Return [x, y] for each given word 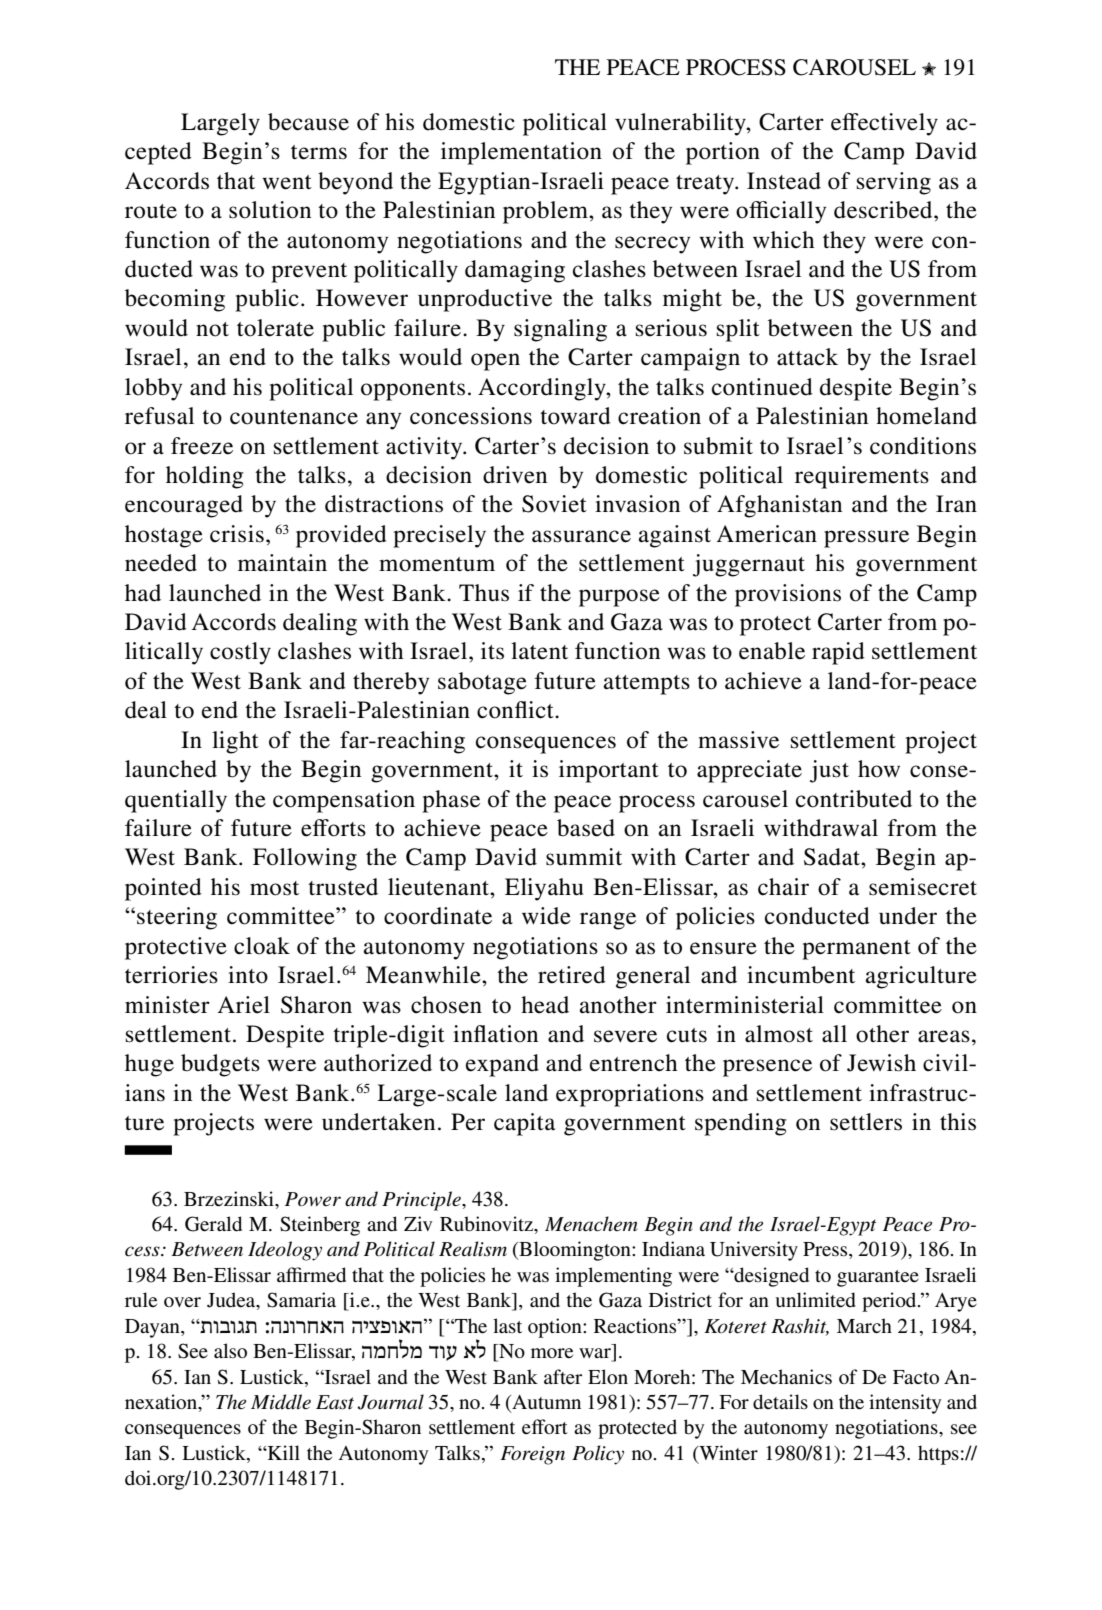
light [235, 742]
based [586, 828]
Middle [281, 1402]
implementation [521, 153]
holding [205, 477]
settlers [866, 1122]
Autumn [545, 1403]
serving [894, 183]
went [287, 182]
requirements [862, 477]
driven [515, 475]
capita [524, 1124]
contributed [854, 799]
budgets [220, 1065]
